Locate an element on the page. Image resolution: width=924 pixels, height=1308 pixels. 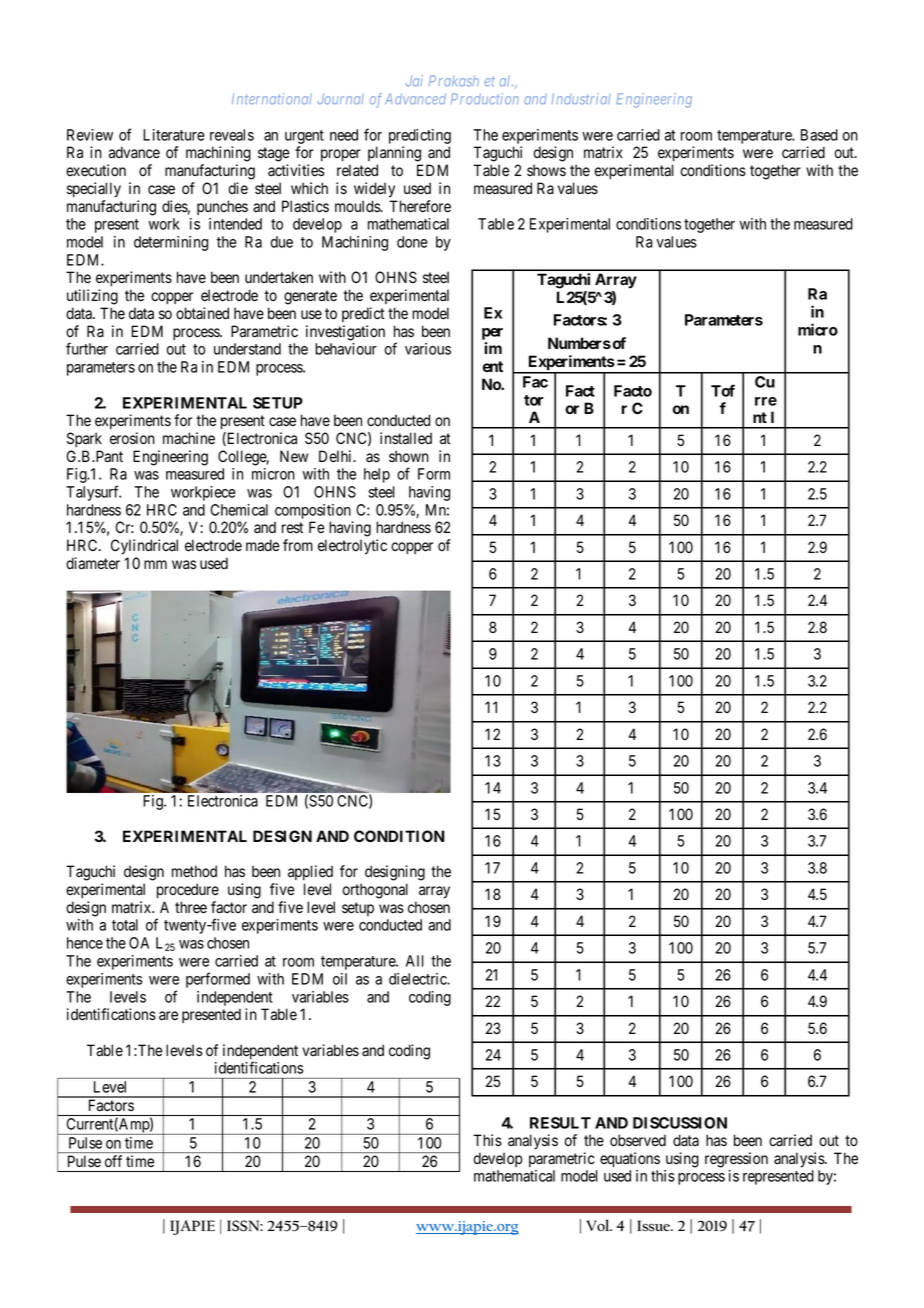
Based is located at coordinates (819, 135).
